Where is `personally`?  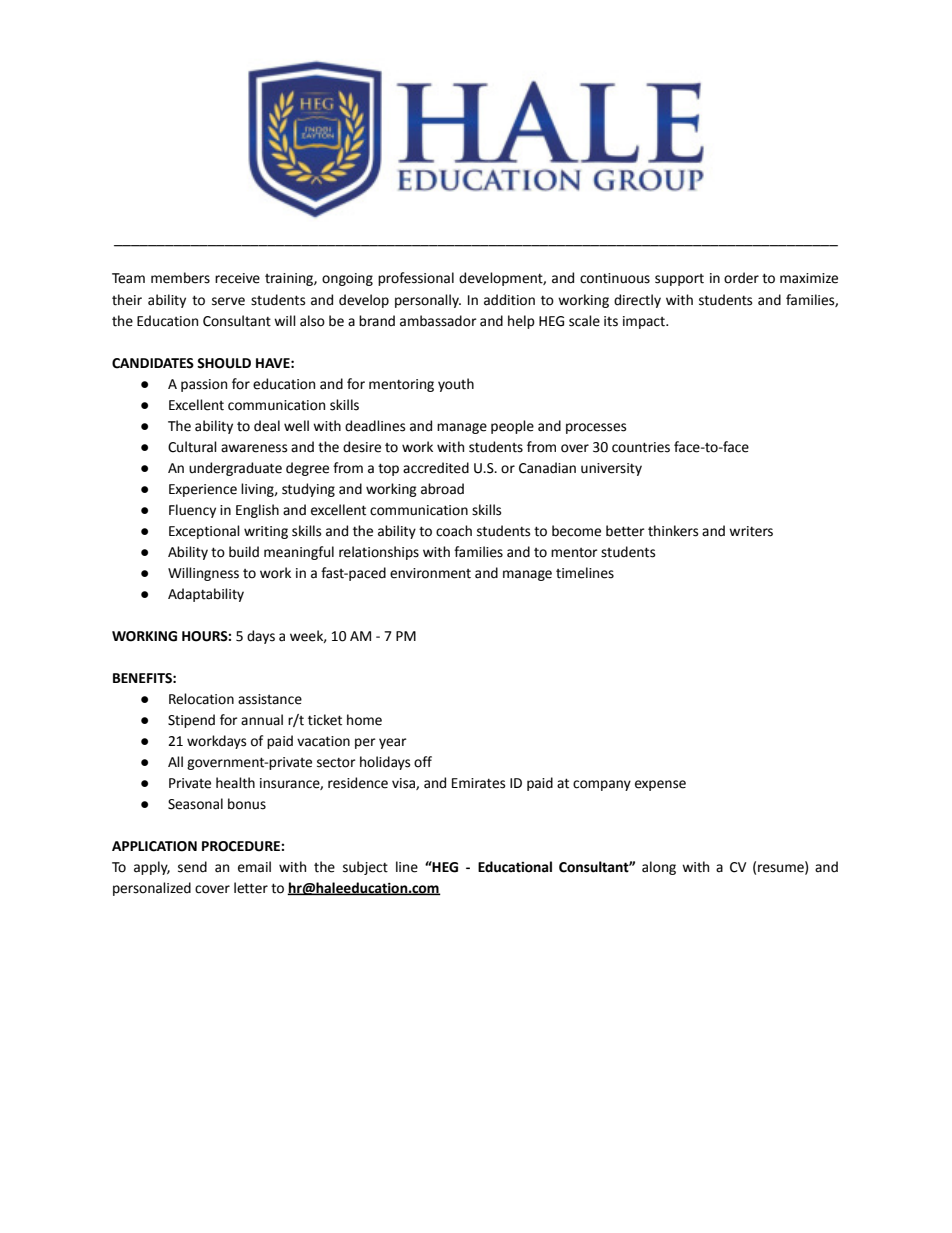
personally is located at coordinates (428, 301).
